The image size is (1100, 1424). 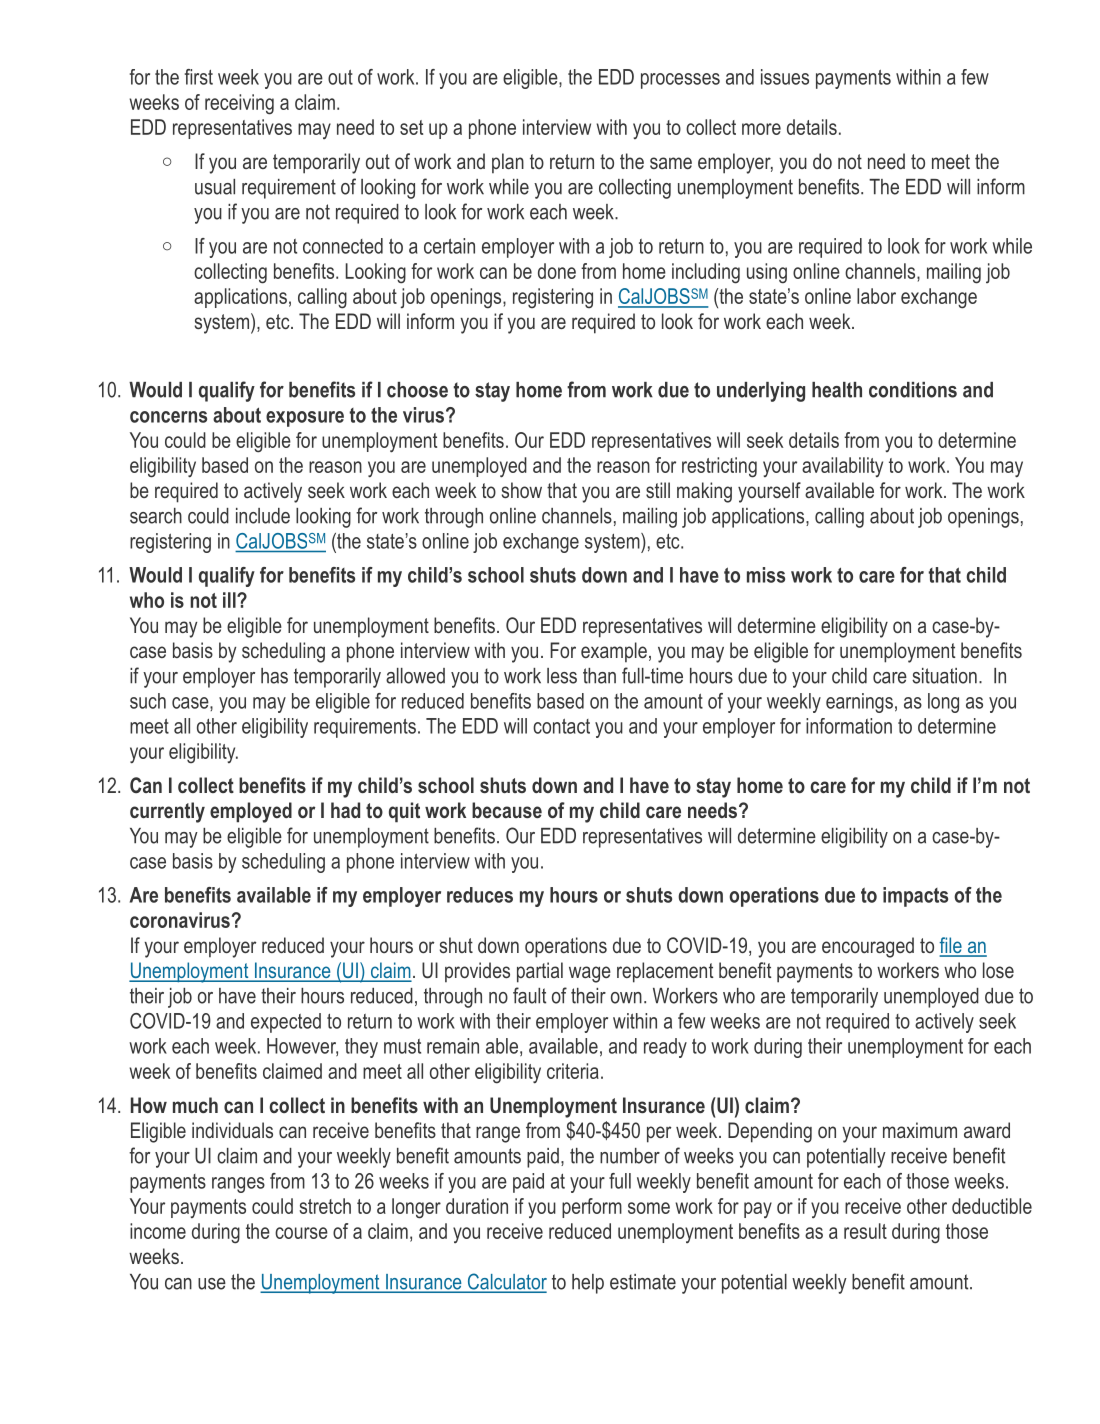 What do you see at coordinates (766, 575) in the screenshot?
I see `miss` at bounding box center [766, 575].
